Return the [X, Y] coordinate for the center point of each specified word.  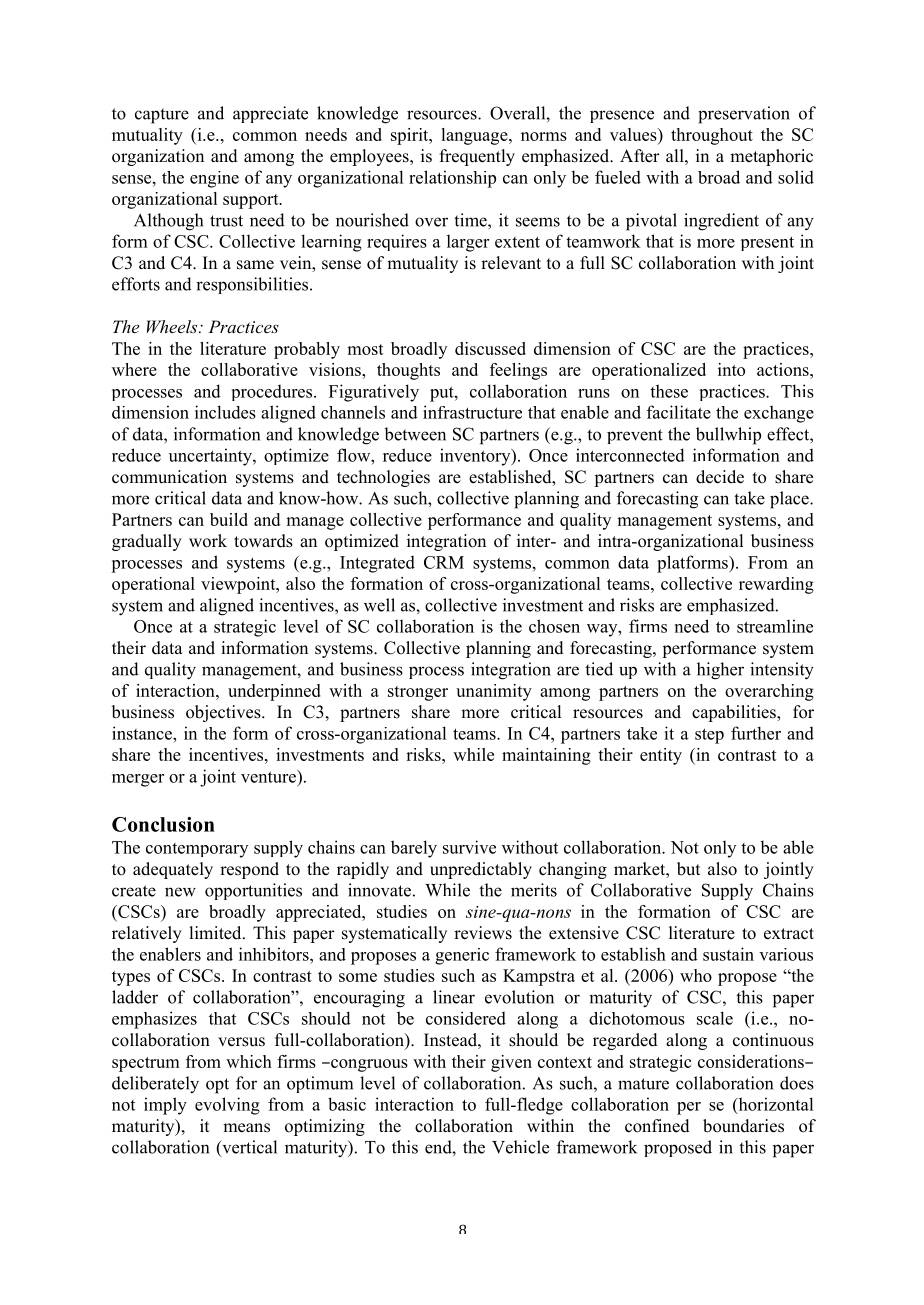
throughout [712, 136]
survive [469, 847]
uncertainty [211, 457]
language [475, 136]
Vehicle [520, 1147]
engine [214, 179]
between [415, 434]
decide [720, 477]
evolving [227, 1106]
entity [661, 756]
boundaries [743, 1126]
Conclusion [163, 824]
